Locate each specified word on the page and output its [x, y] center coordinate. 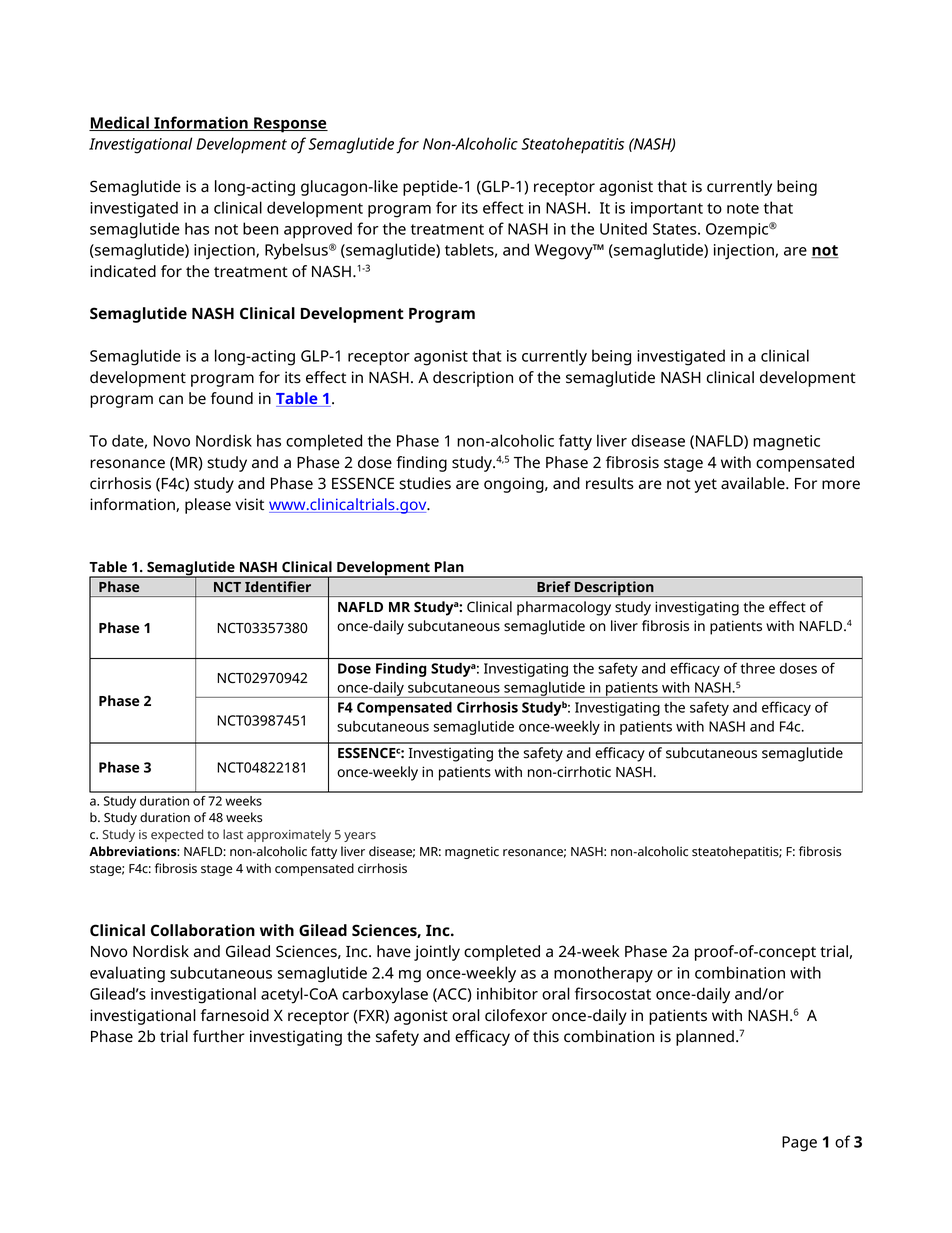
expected [177, 835]
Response [290, 125]
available [754, 483]
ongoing [515, 485]
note [743, 208]
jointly [437, 953]
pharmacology [564, 608]
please [208, 506]
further [219, 1036]
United [623, 228]
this [546, 1036]
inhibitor [507, 993]
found [232, 398]
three [757, 668]
